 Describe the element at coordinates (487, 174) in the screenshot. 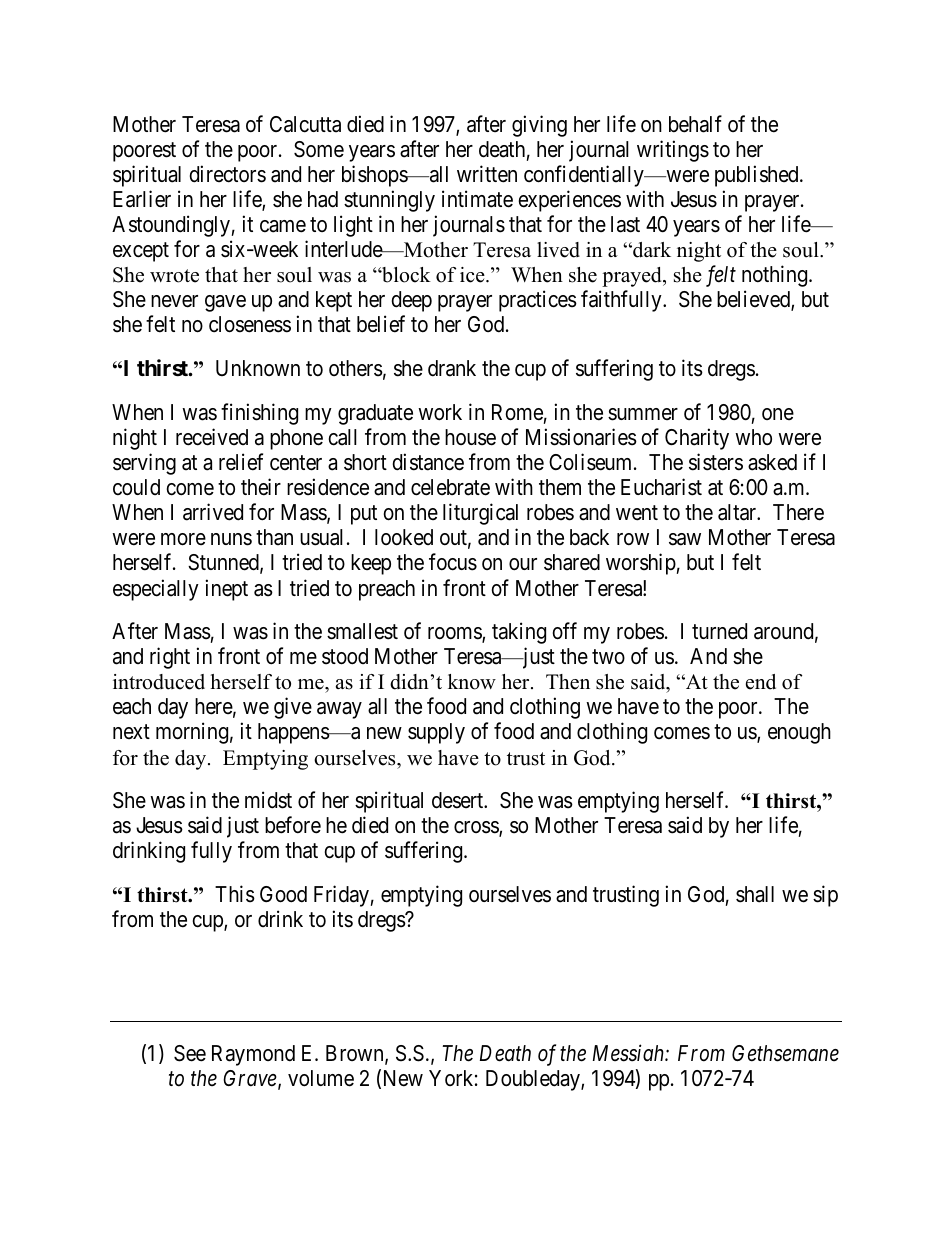

I see `written` at that location.
